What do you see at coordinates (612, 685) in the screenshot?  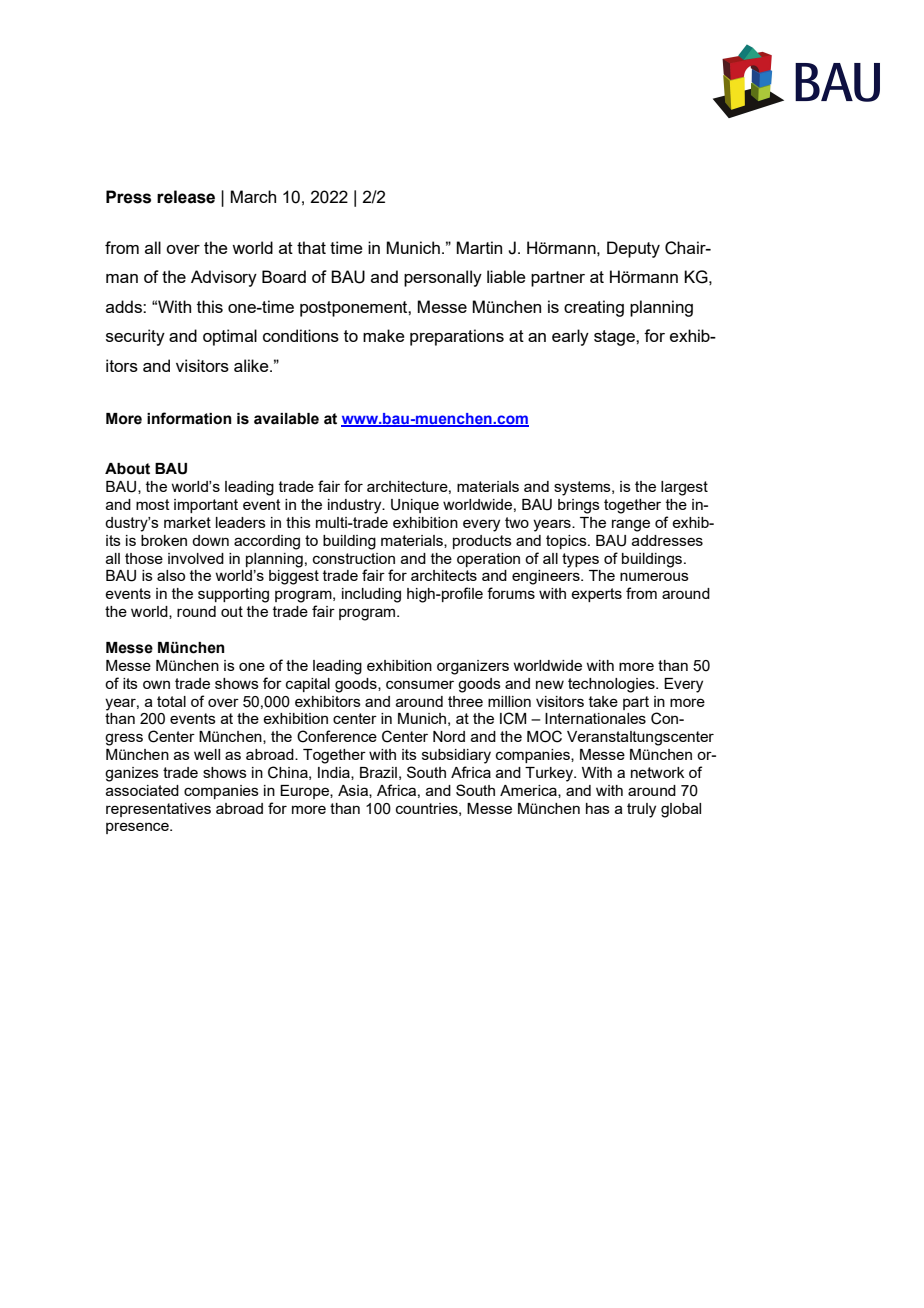 I see `technologies` at bounding box center [612, 685].
